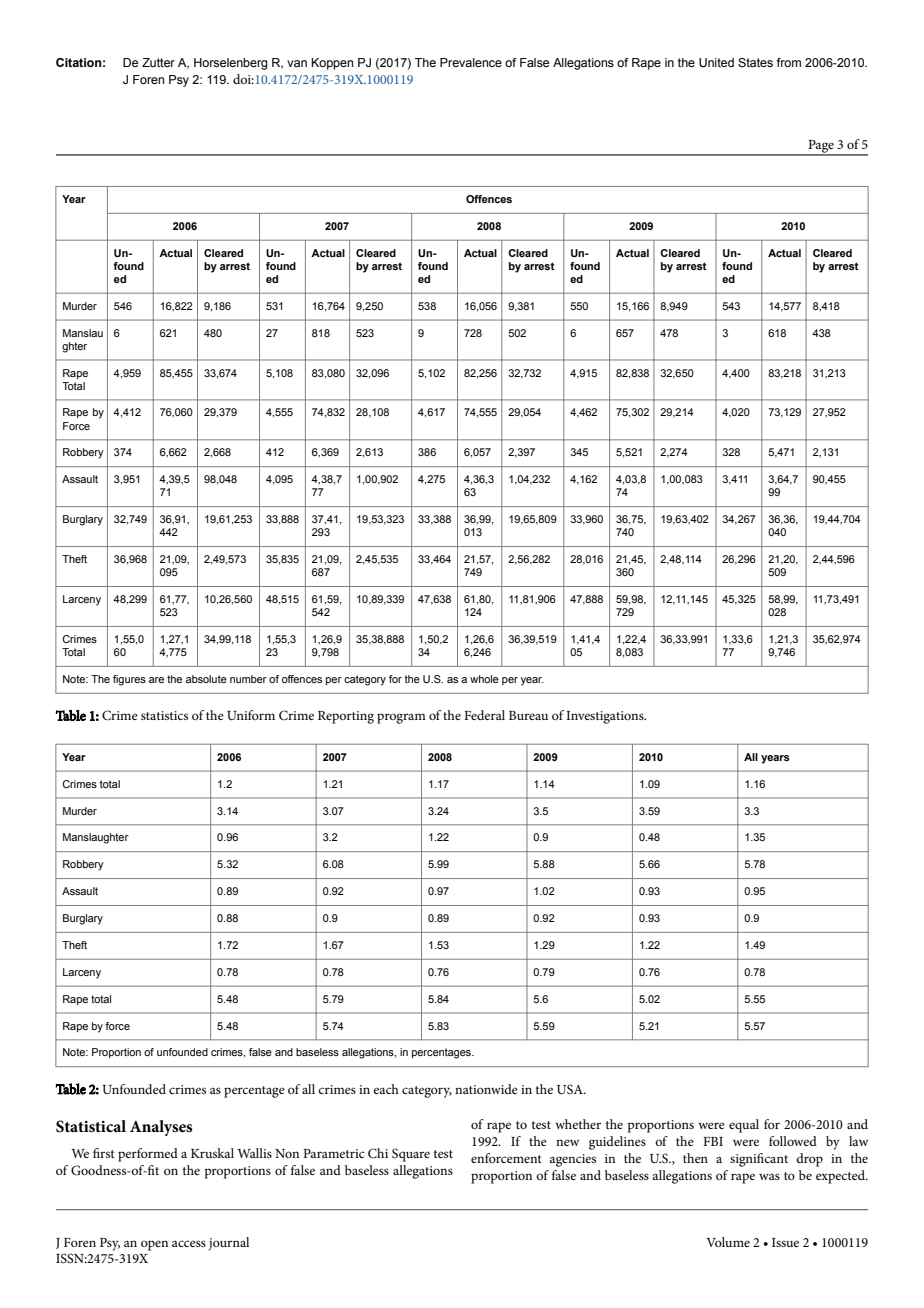 The height and width of the page is (1308, 924). What do you see at coordinates (297, 63) in the page?
I see `van` at bounding box center [297, 63].
